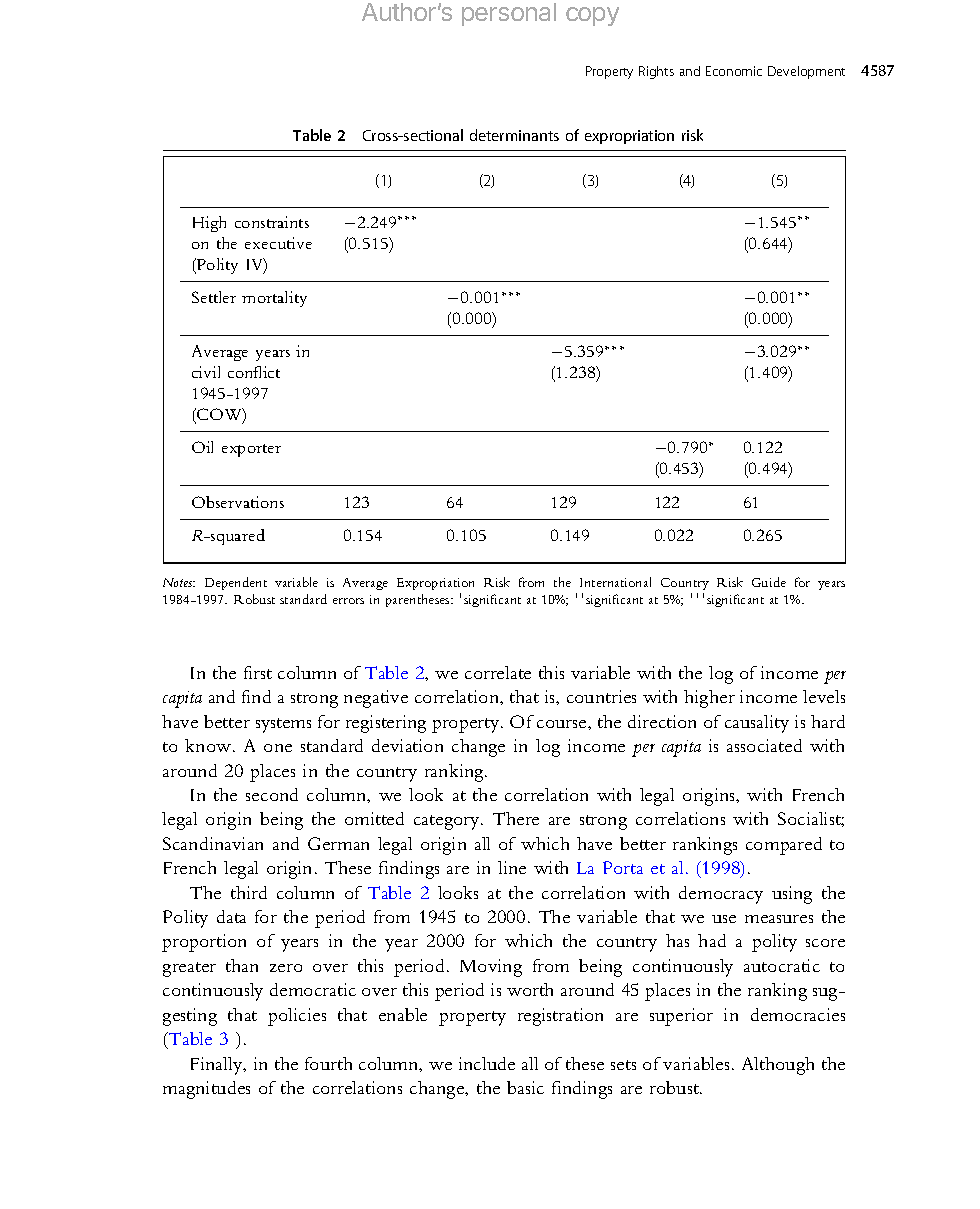  What do you see at coordinates (272, 222) in the image?
I see `constraints` at bounding box center [272, 222].
